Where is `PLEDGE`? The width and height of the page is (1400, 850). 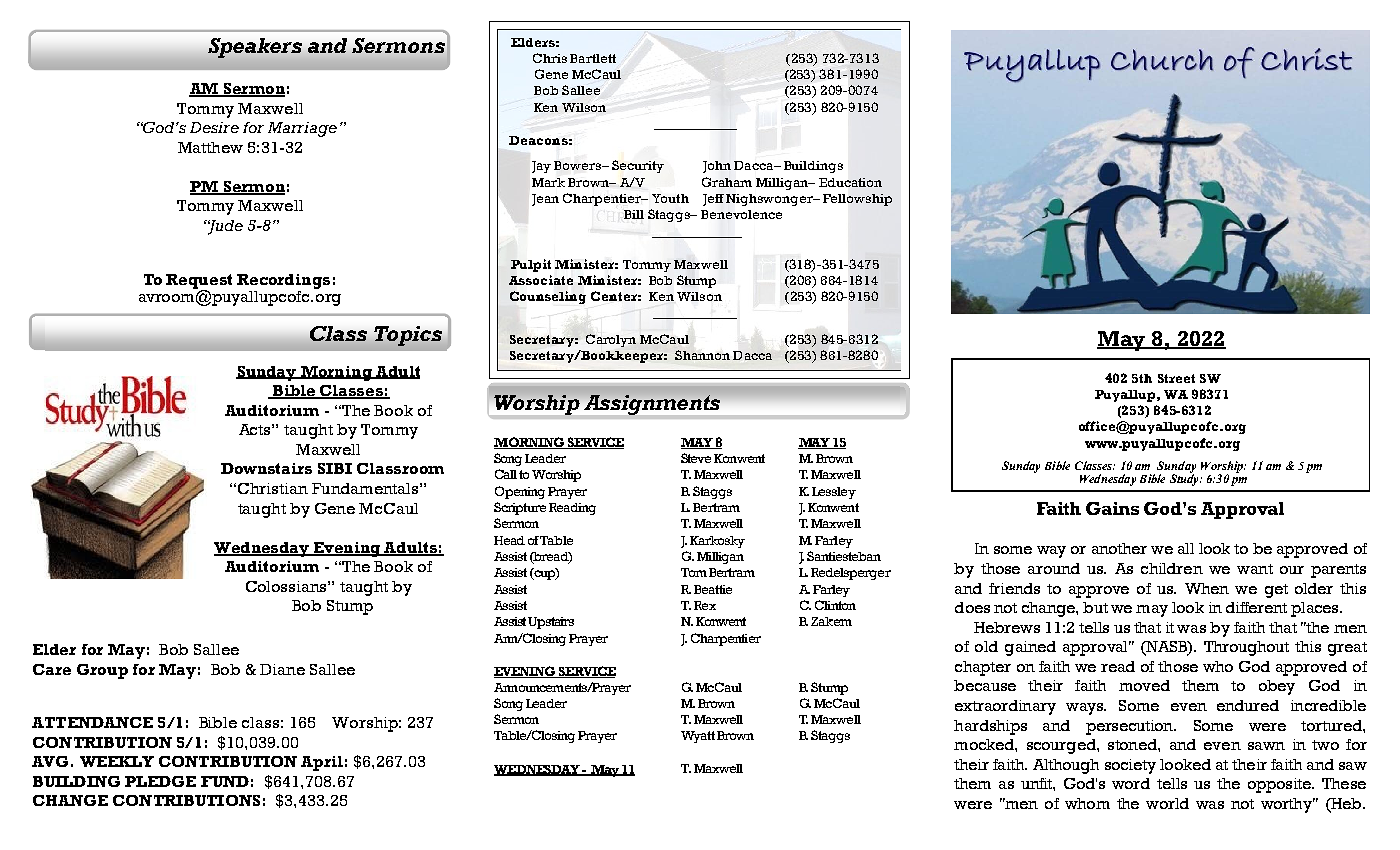 PLEDGE is located at coordinates (160, 781).
